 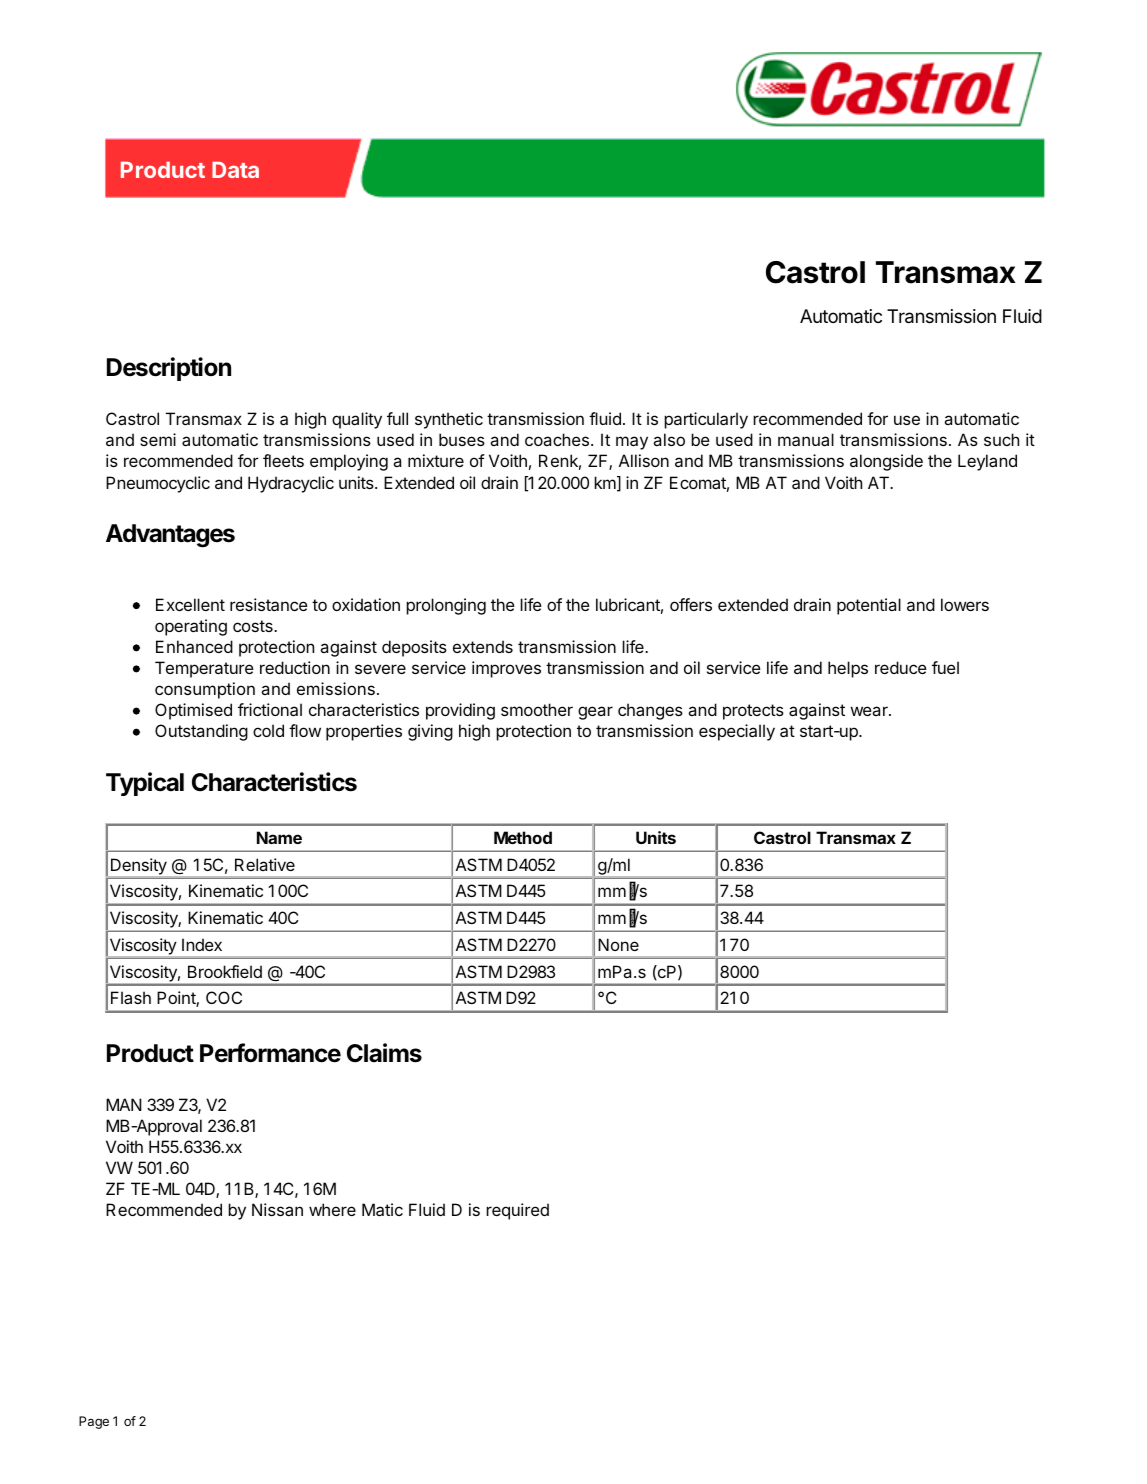 What do you see at coordinates (806, 439) in the screenshot?
I see `manual` at bounding box center [806, 439].
